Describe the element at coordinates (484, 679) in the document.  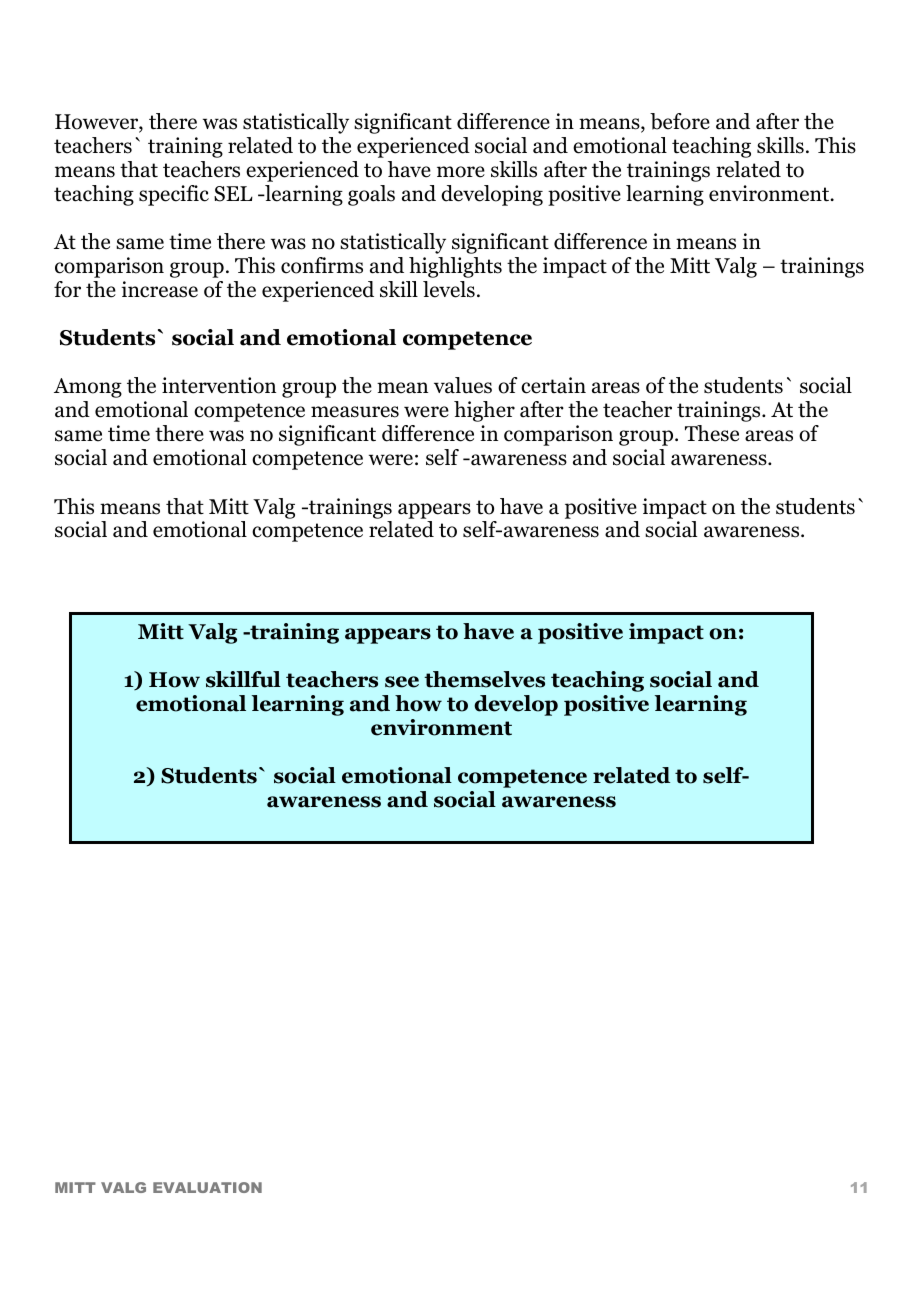
I see `themselves` at that location.
